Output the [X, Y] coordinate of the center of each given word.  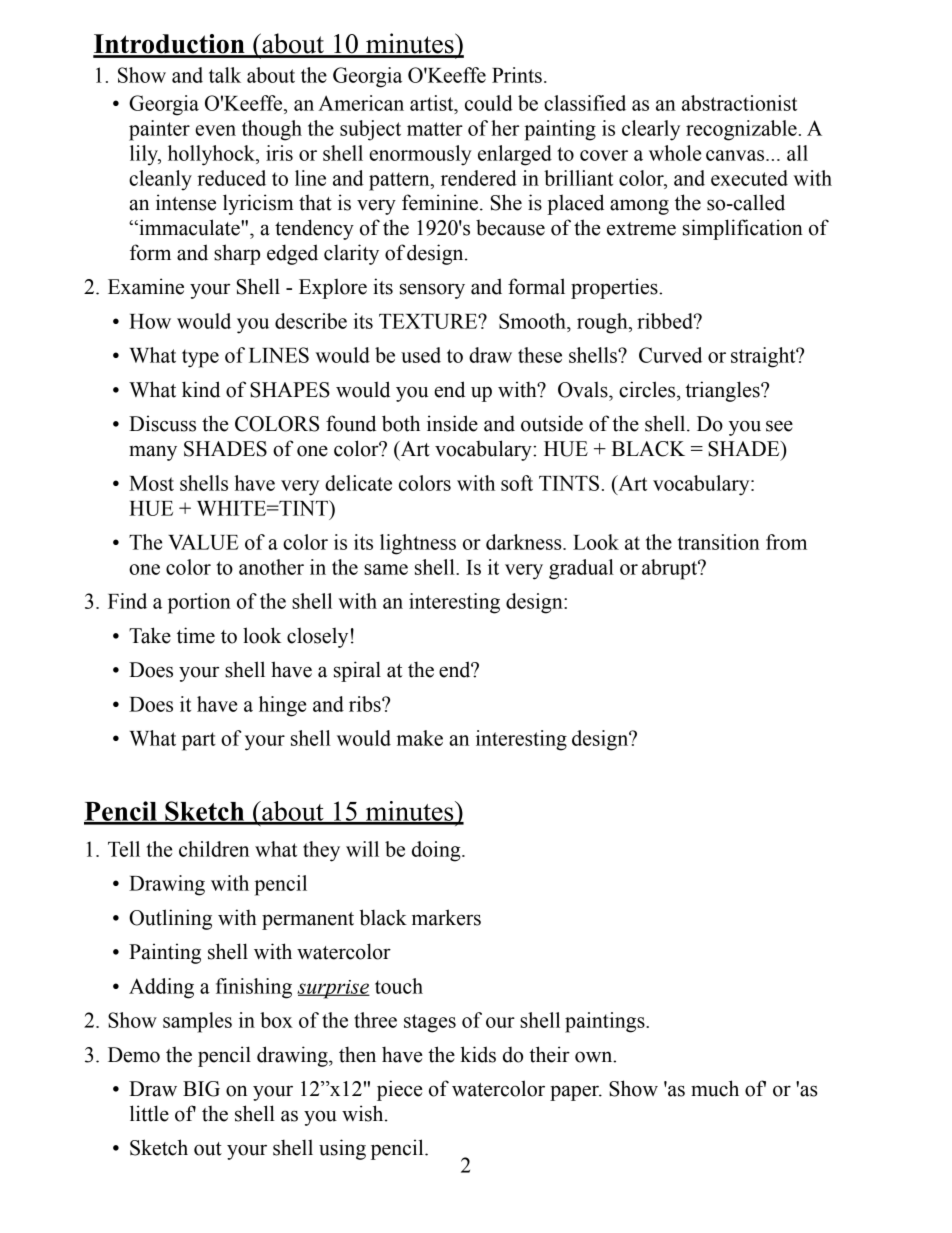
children [214, 849]
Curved [670, 355]
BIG [201, 1089]
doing [437, 851]
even [215, 130]
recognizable [741, 130]
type [200, 358]
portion [199, 603]
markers [446, 917]
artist [433, 103]
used [421, 355]
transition [719, 542]
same [386, 569]
